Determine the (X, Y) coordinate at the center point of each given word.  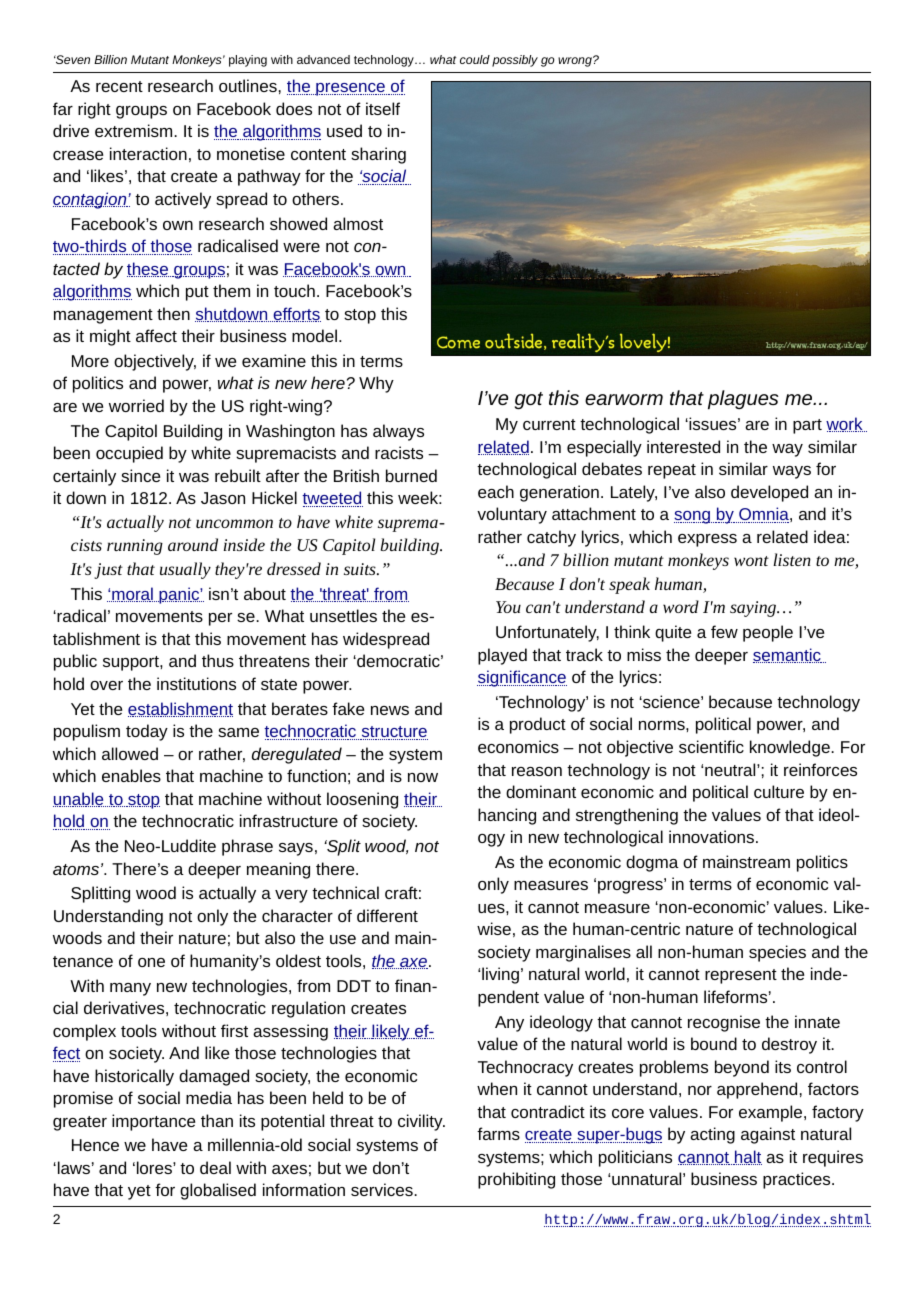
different (387, 915)
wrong (576, 61)
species (777, 953)
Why (376, 384)
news (390, 710)
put (197, 293)
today (147, 732)
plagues (743, 400)
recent (119, 86)
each (496, 491)
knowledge (791, 748)
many (130, 989)
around (193, 544)
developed (769, 493)
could (475, 59)
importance (153, 1122)
